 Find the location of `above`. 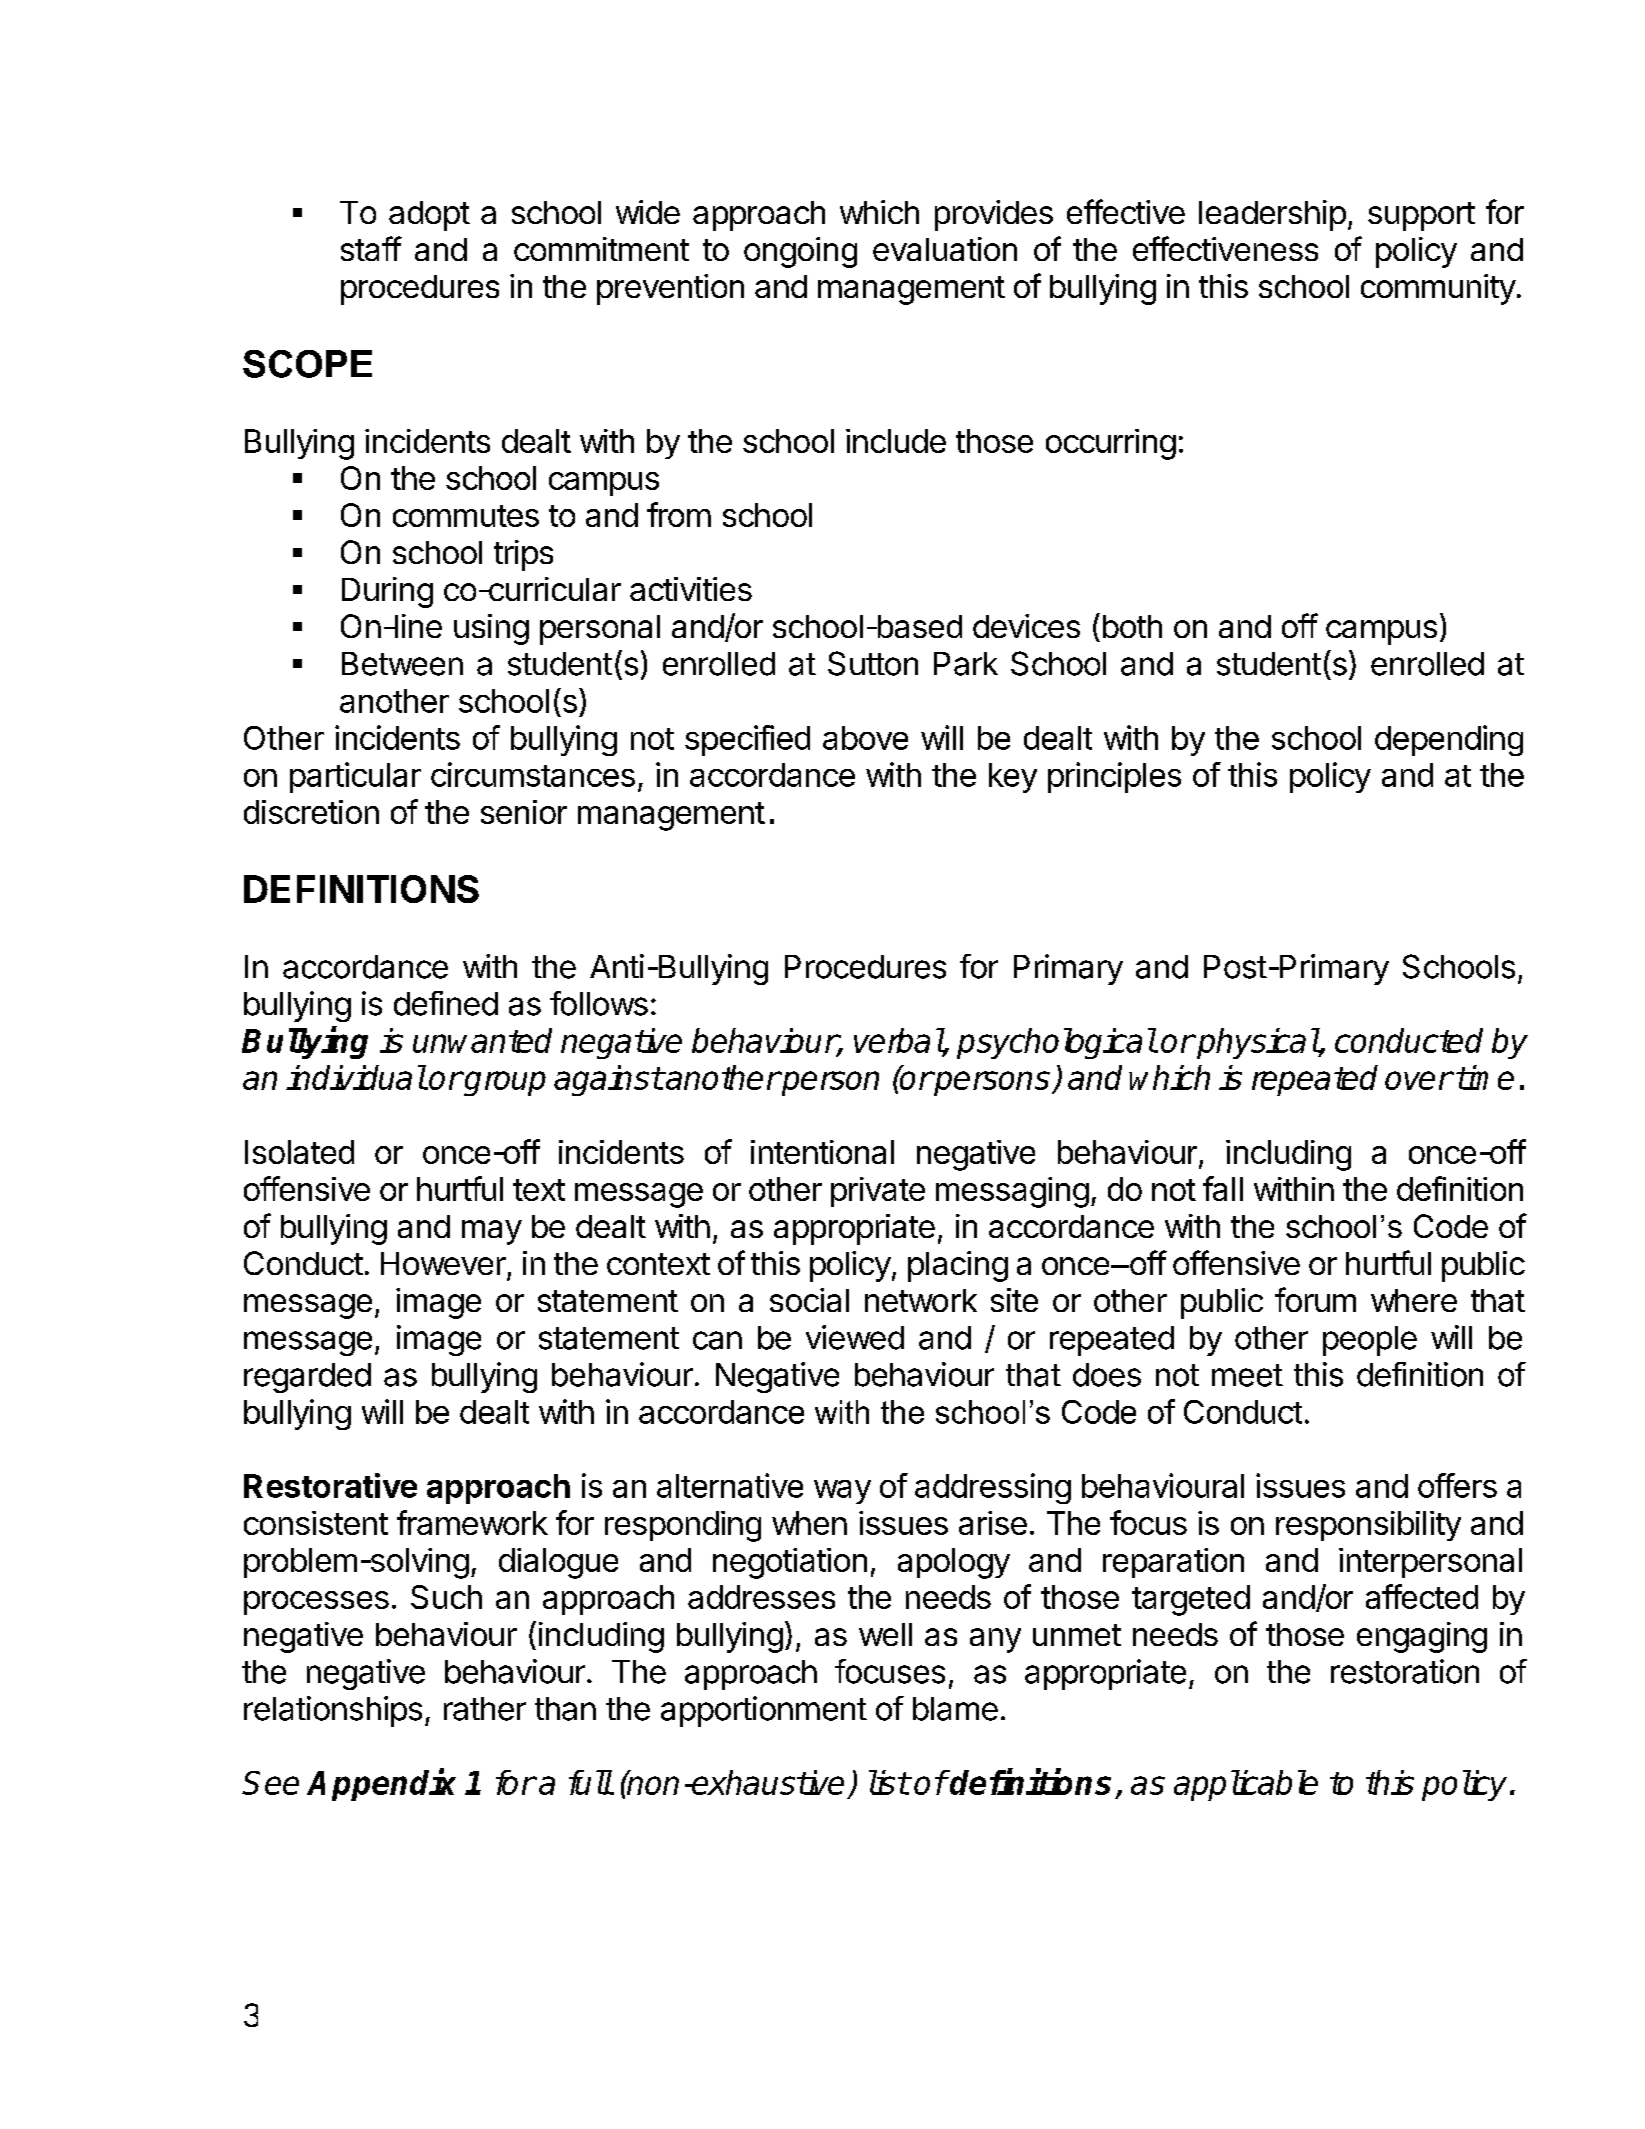

above is located at coordinates (865, 738).
